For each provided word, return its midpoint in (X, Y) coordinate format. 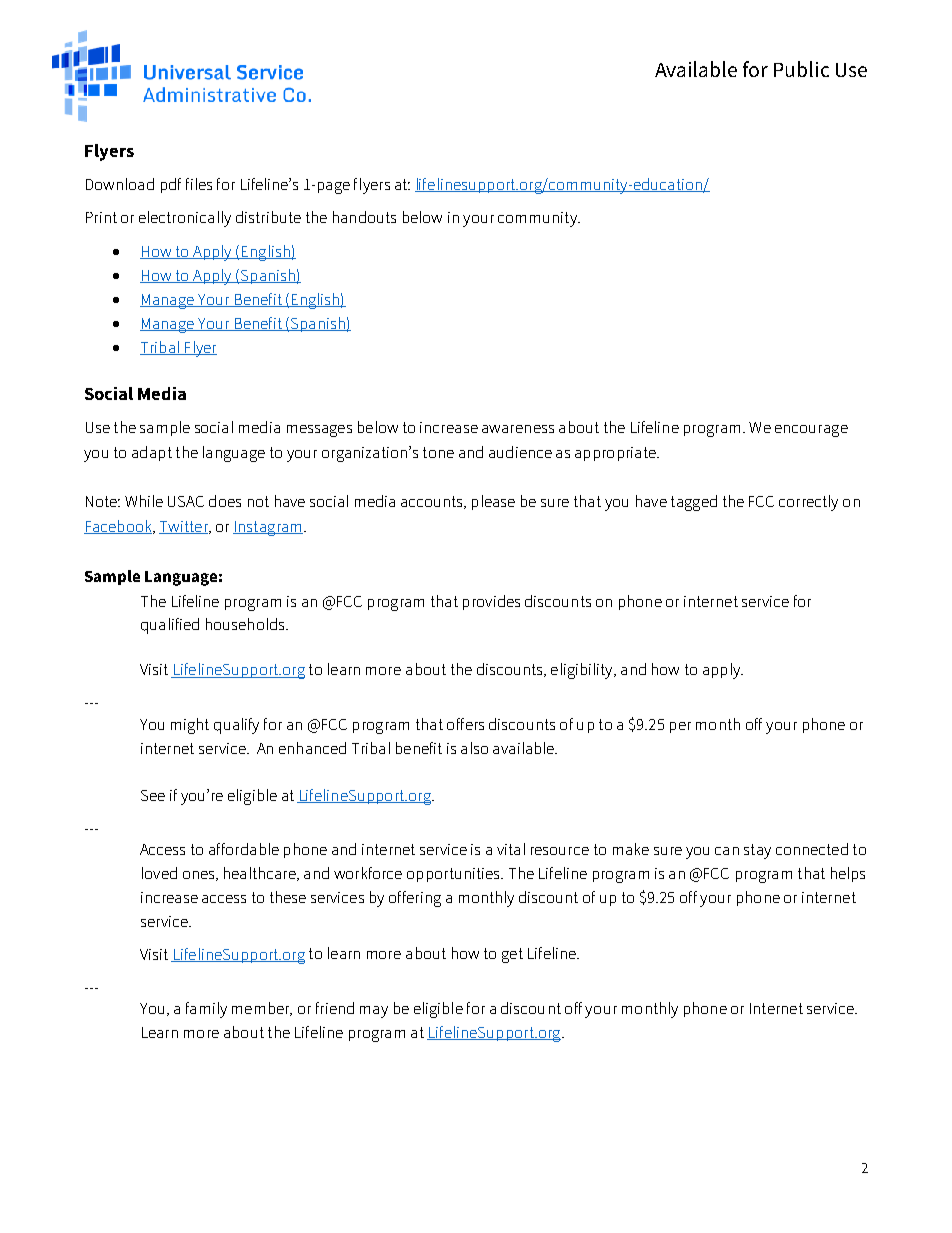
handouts (364, 217)
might (190, 726)
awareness (518, 429)
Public (801, 69)
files (199, 184)
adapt (152, 453)
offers (465, 724)
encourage (811, 431)
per (680, 727)
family (206, 1010)
